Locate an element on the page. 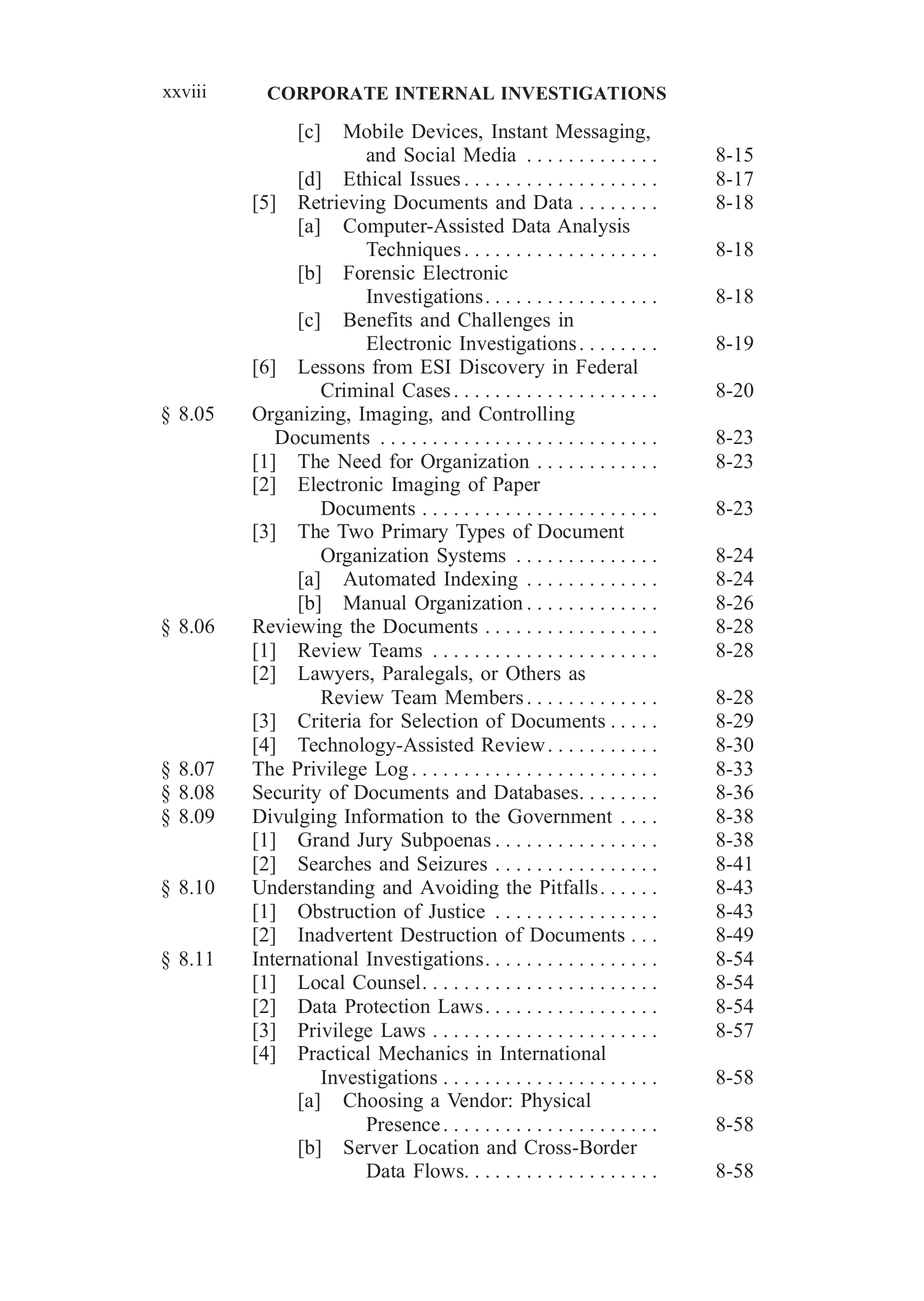 This document has height=1301, width=924. Mobile is located at coordinates (373, 131).
